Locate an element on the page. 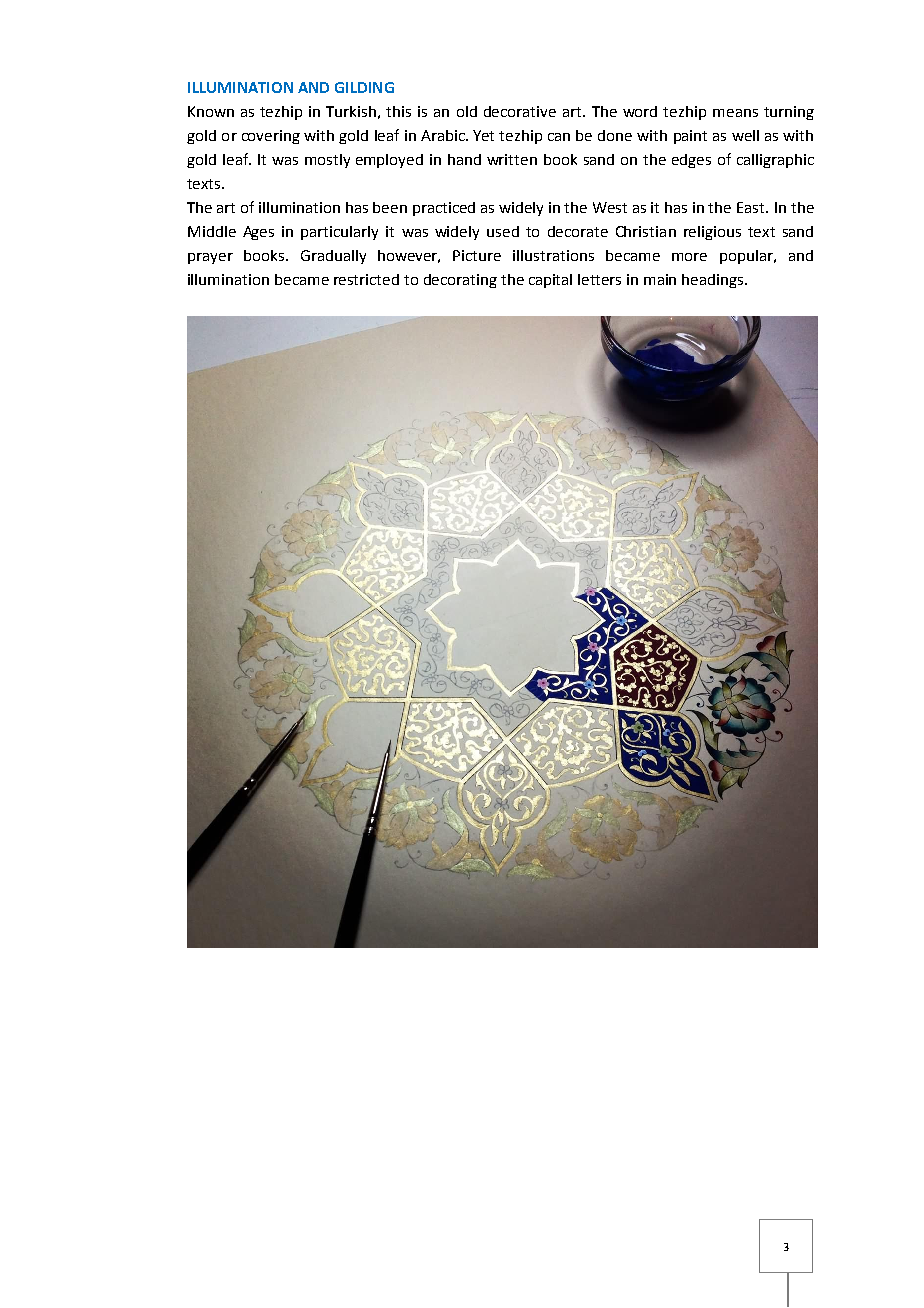 The width and height of the document is (924, 1308). mostly is located at coordinates (327, 161).
